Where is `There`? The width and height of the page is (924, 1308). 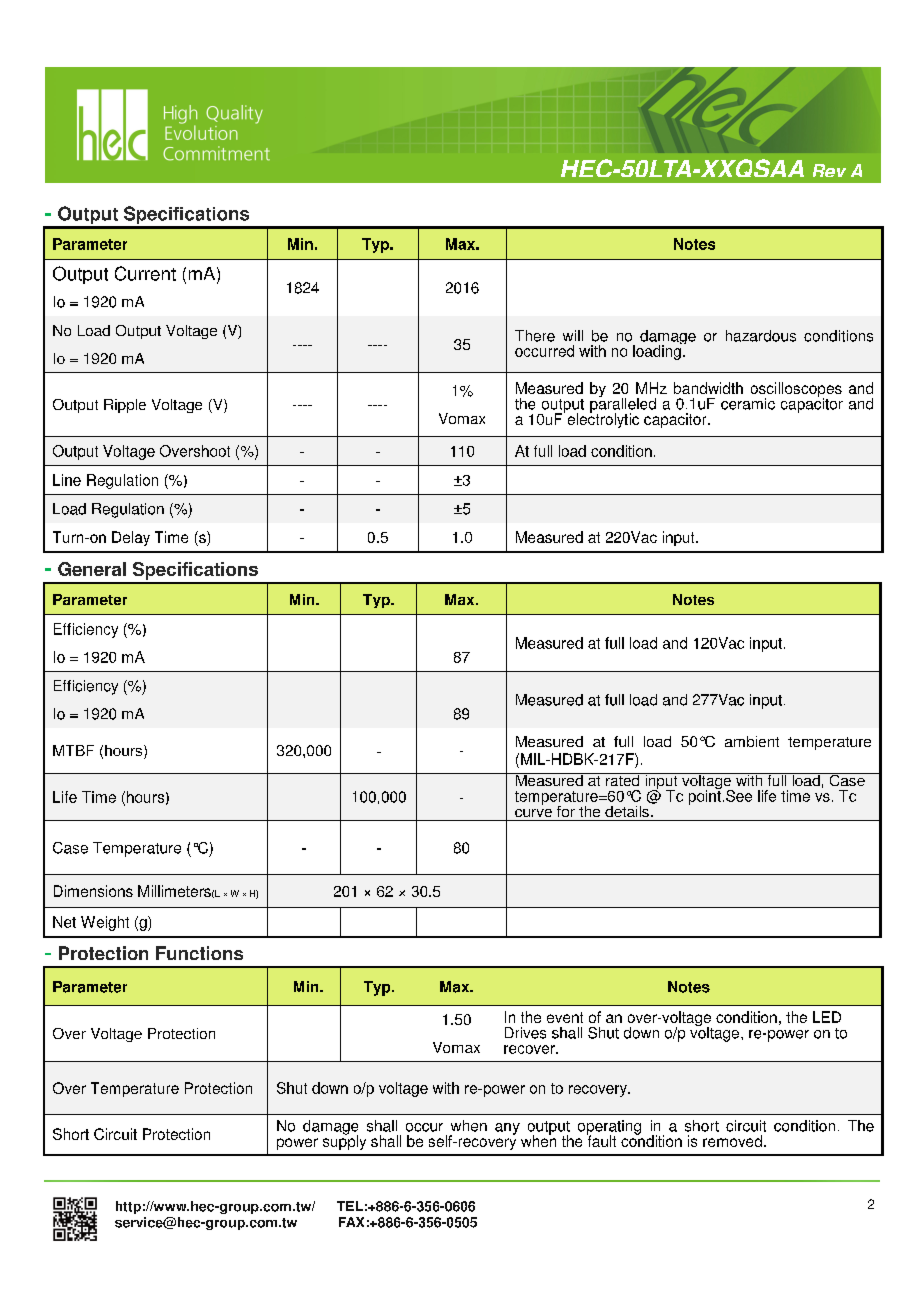
There is located at coordinates (535, 336).
